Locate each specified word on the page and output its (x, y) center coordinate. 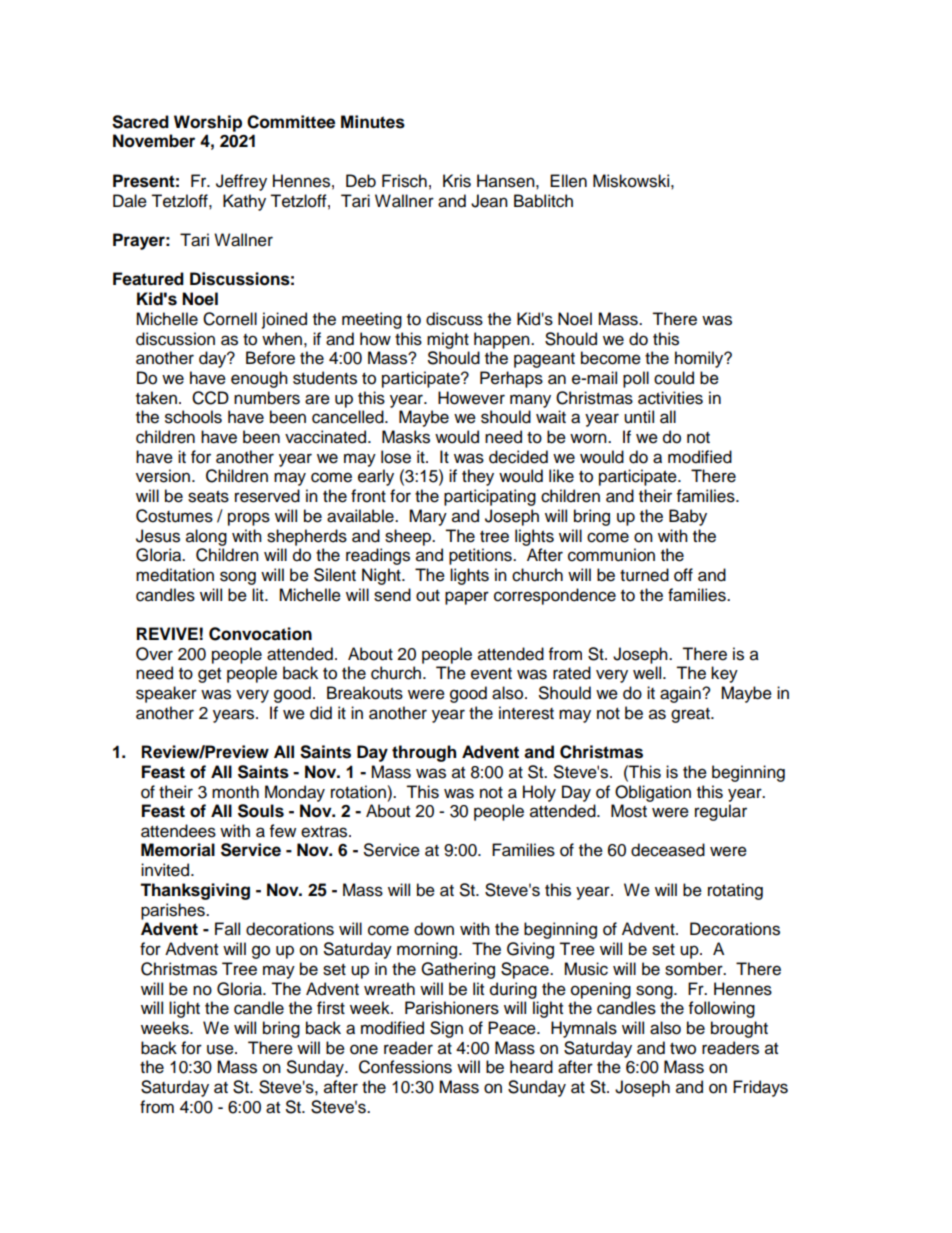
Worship (208, 123)
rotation (359, 792)
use (221, 1049)
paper (467, 598)
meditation (175, 575)
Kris (457, 181)
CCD (210, 398)
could (674, 378)
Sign (446, 1029)
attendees (178, 831)
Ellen (568, 181)
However (471, 398)
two (683, 1049)
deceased (668, 850)
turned (644, 575)
